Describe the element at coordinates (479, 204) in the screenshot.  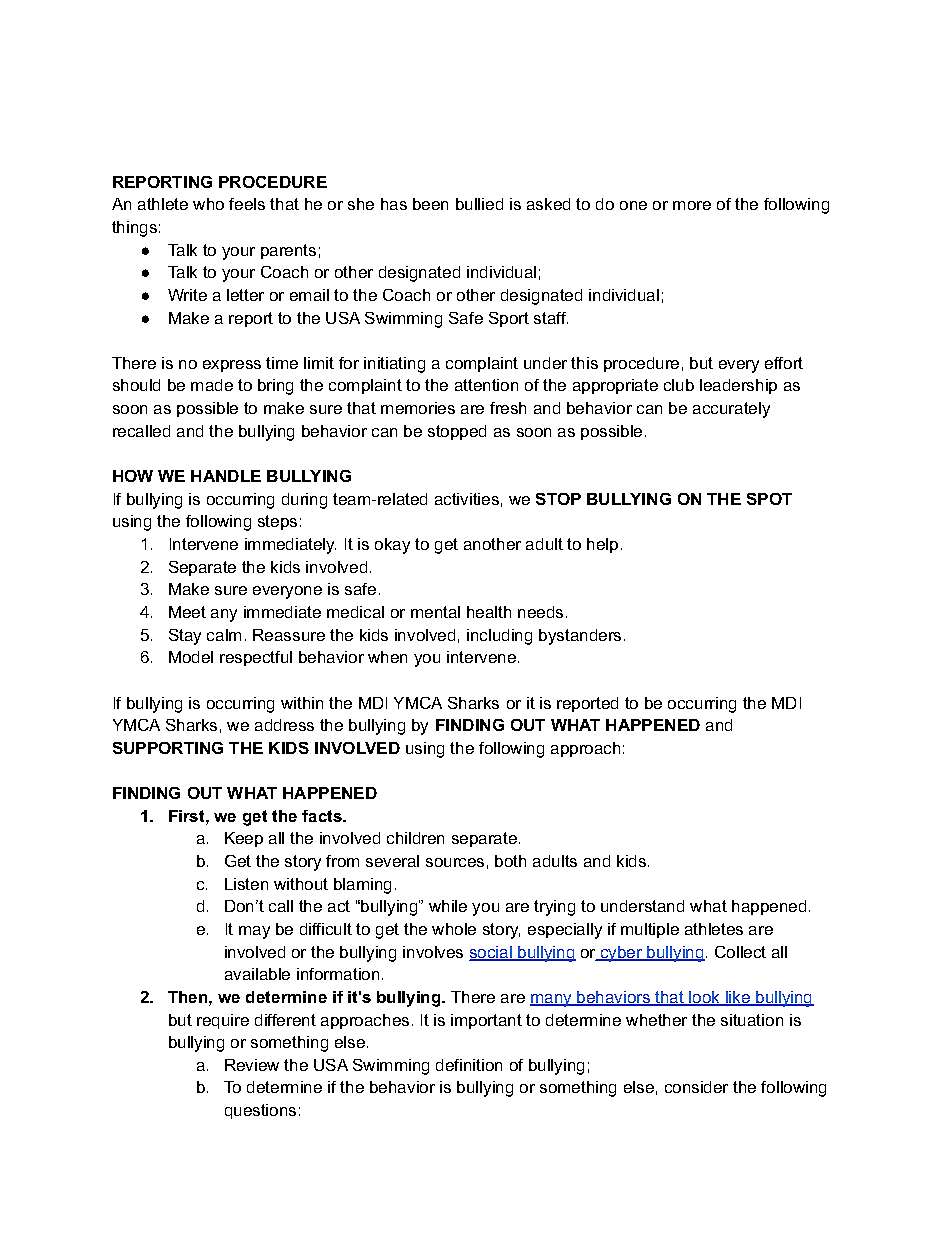
I see `bullied` at that location.
